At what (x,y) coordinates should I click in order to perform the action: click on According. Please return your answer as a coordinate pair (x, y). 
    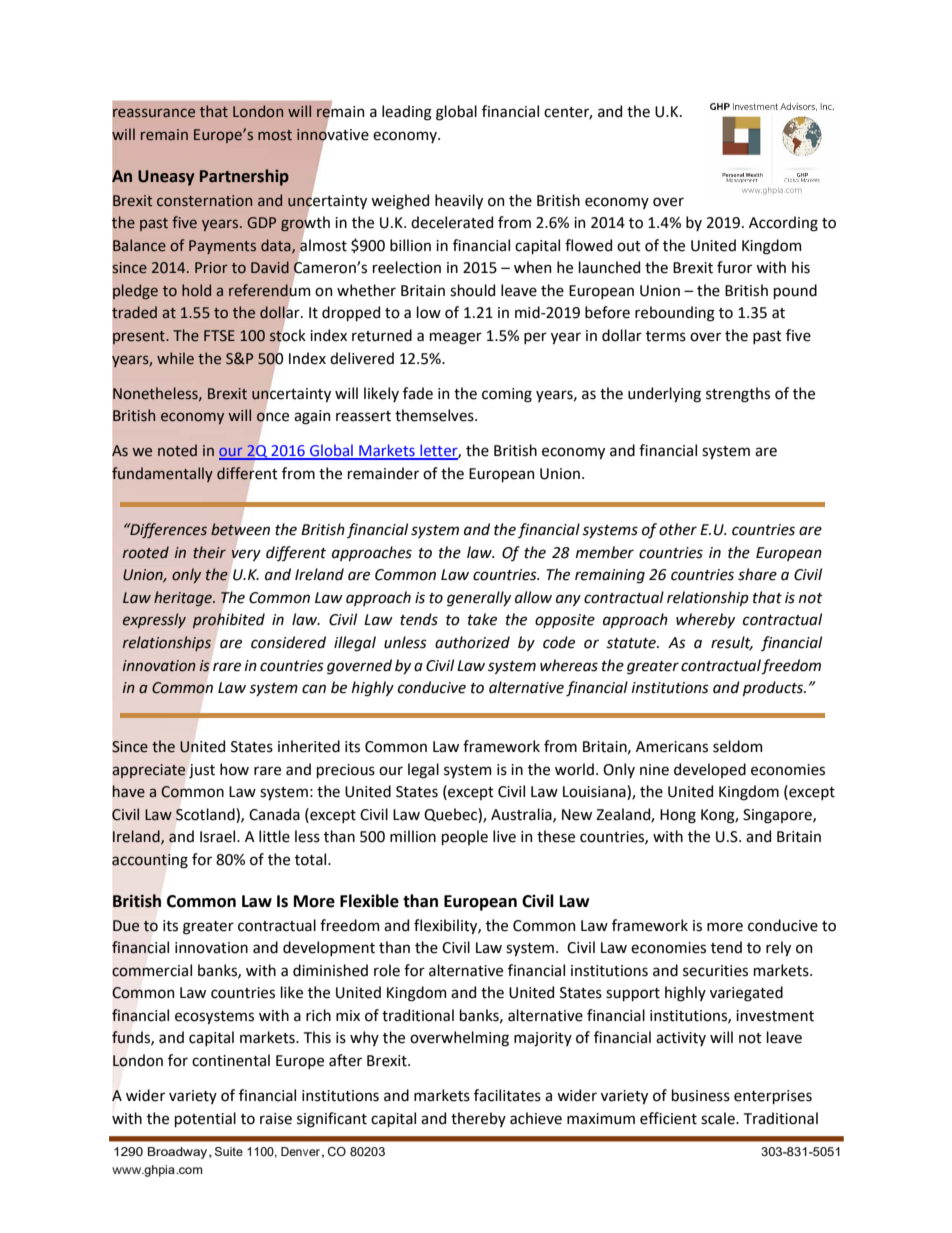
    Looking at the image, I should click on (783, 224).
